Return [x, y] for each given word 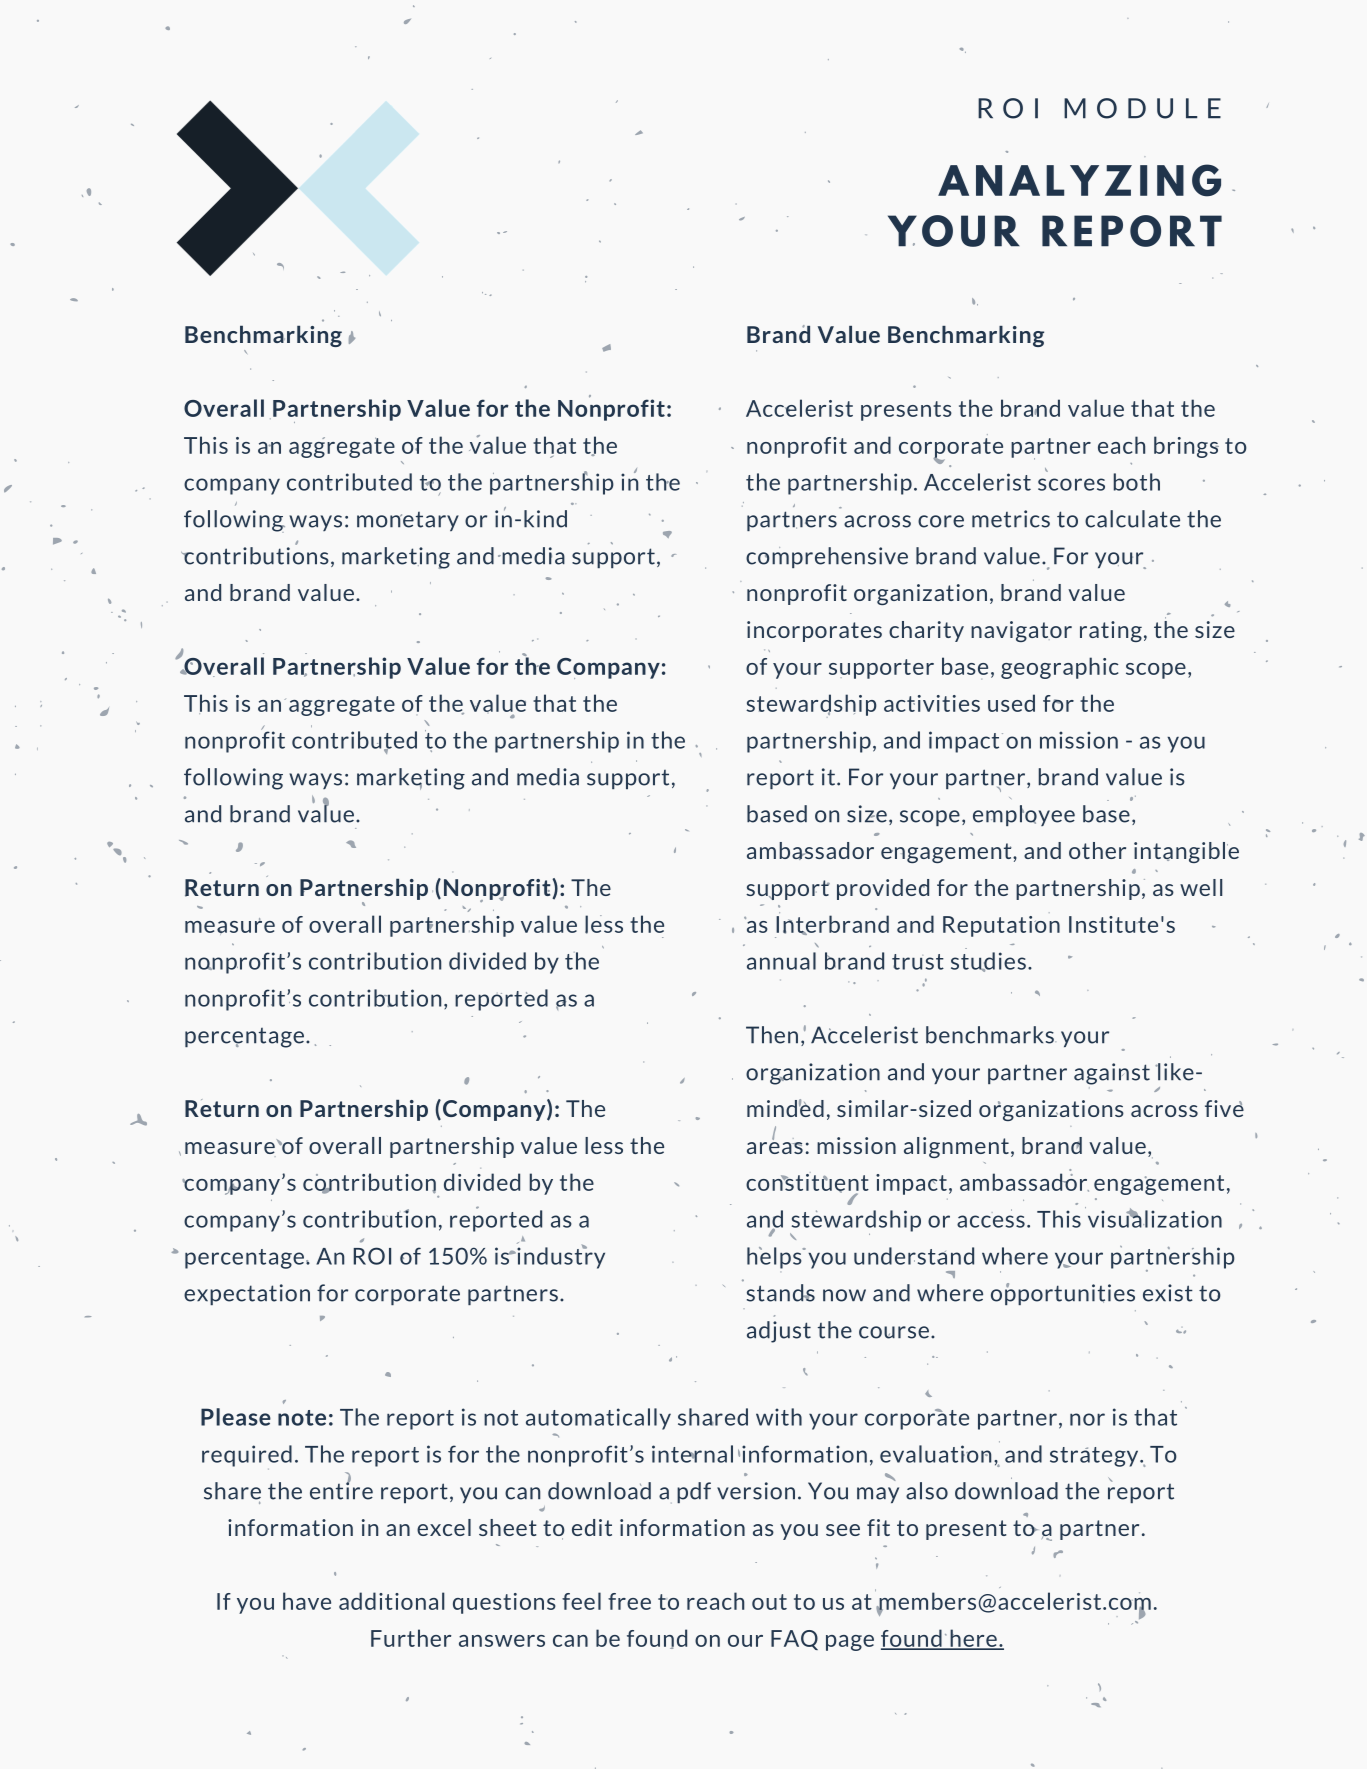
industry [560, 1257]
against [1112, 1074]
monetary [408, 521]
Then [772, 1035]
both [1137, 482]
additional [392, 1601]
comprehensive [827, 557]
